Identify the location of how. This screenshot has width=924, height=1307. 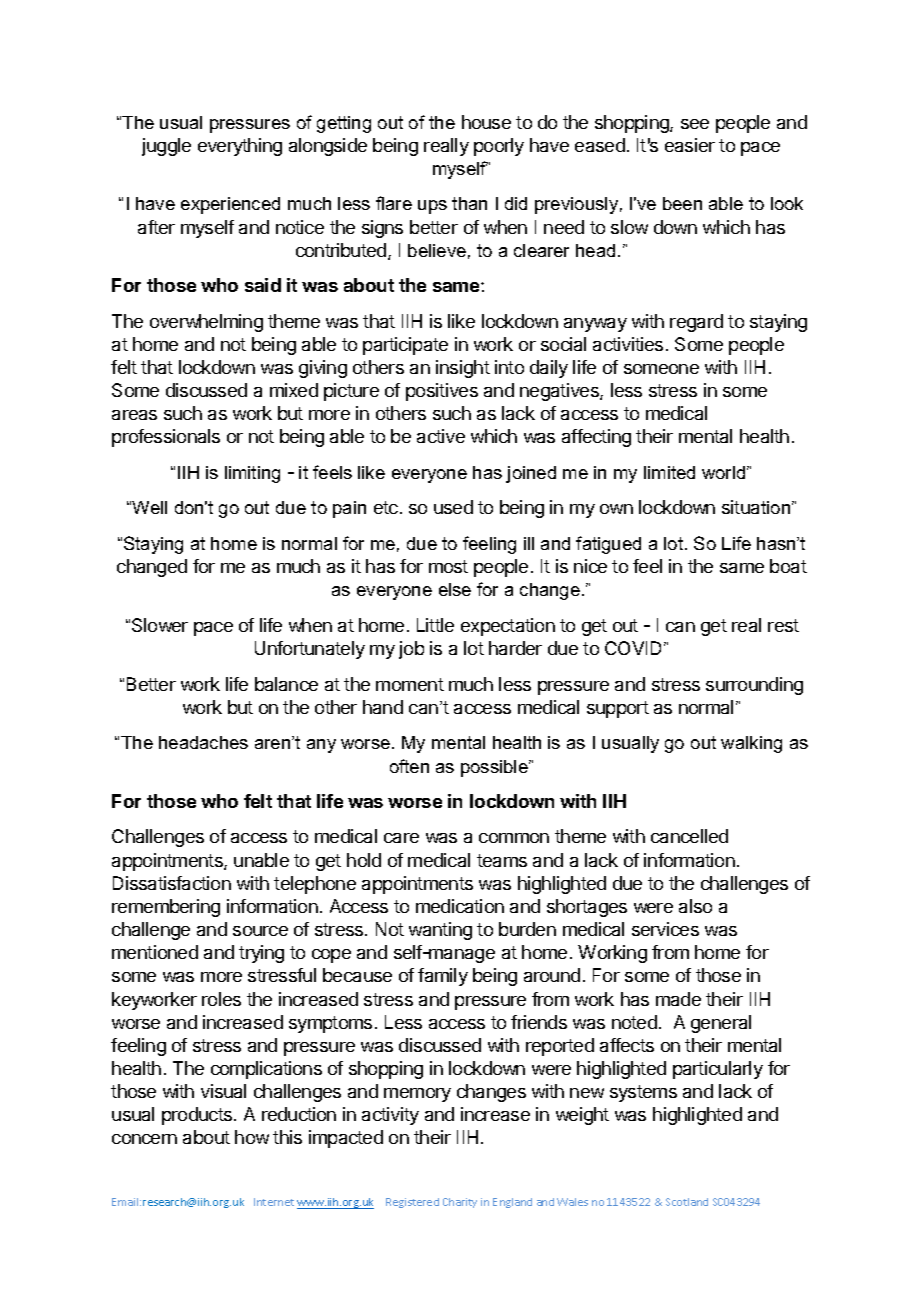
(252, 1137).
